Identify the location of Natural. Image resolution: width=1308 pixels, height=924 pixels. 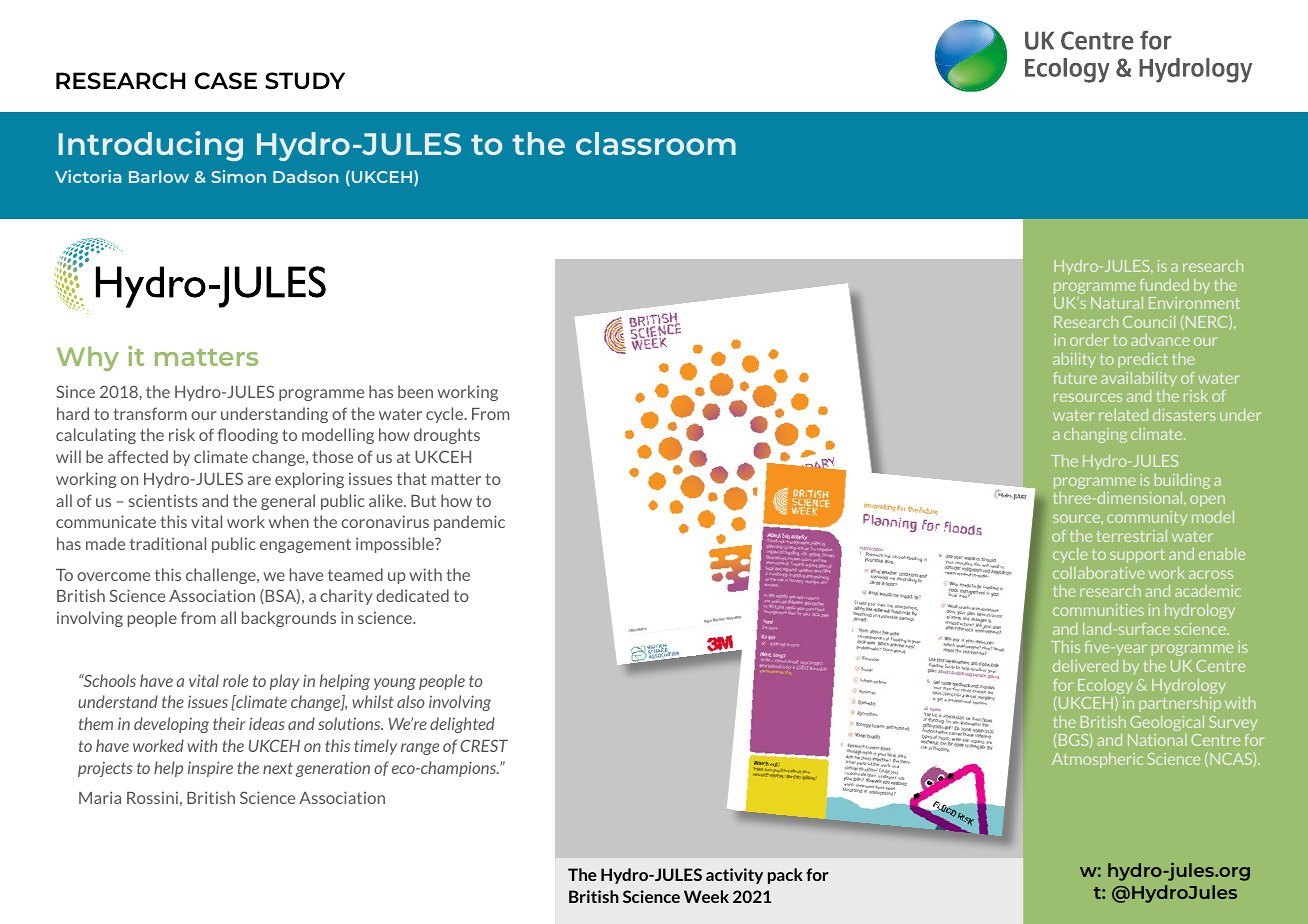
(1117, 303).
